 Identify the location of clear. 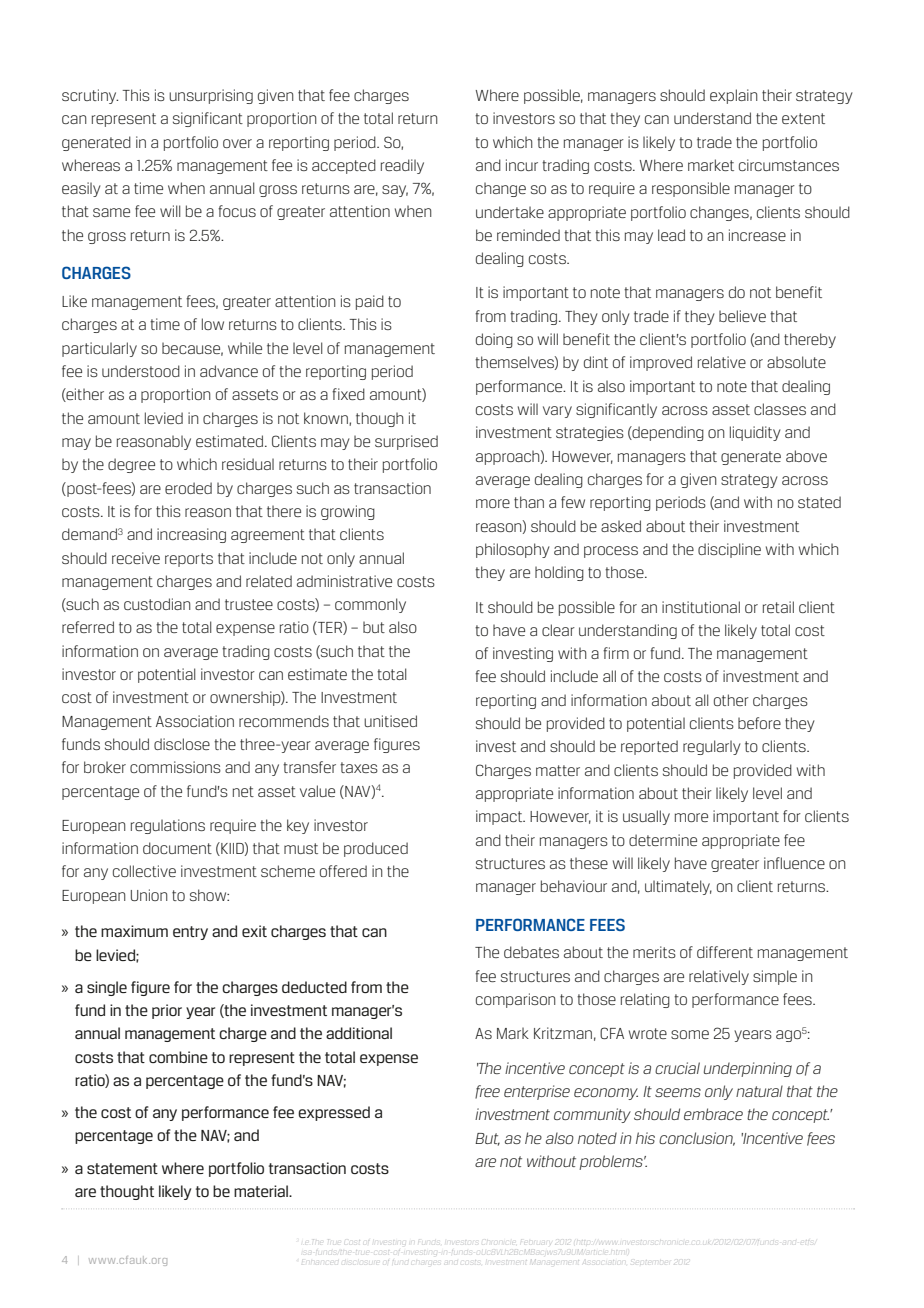
(558, 630).
